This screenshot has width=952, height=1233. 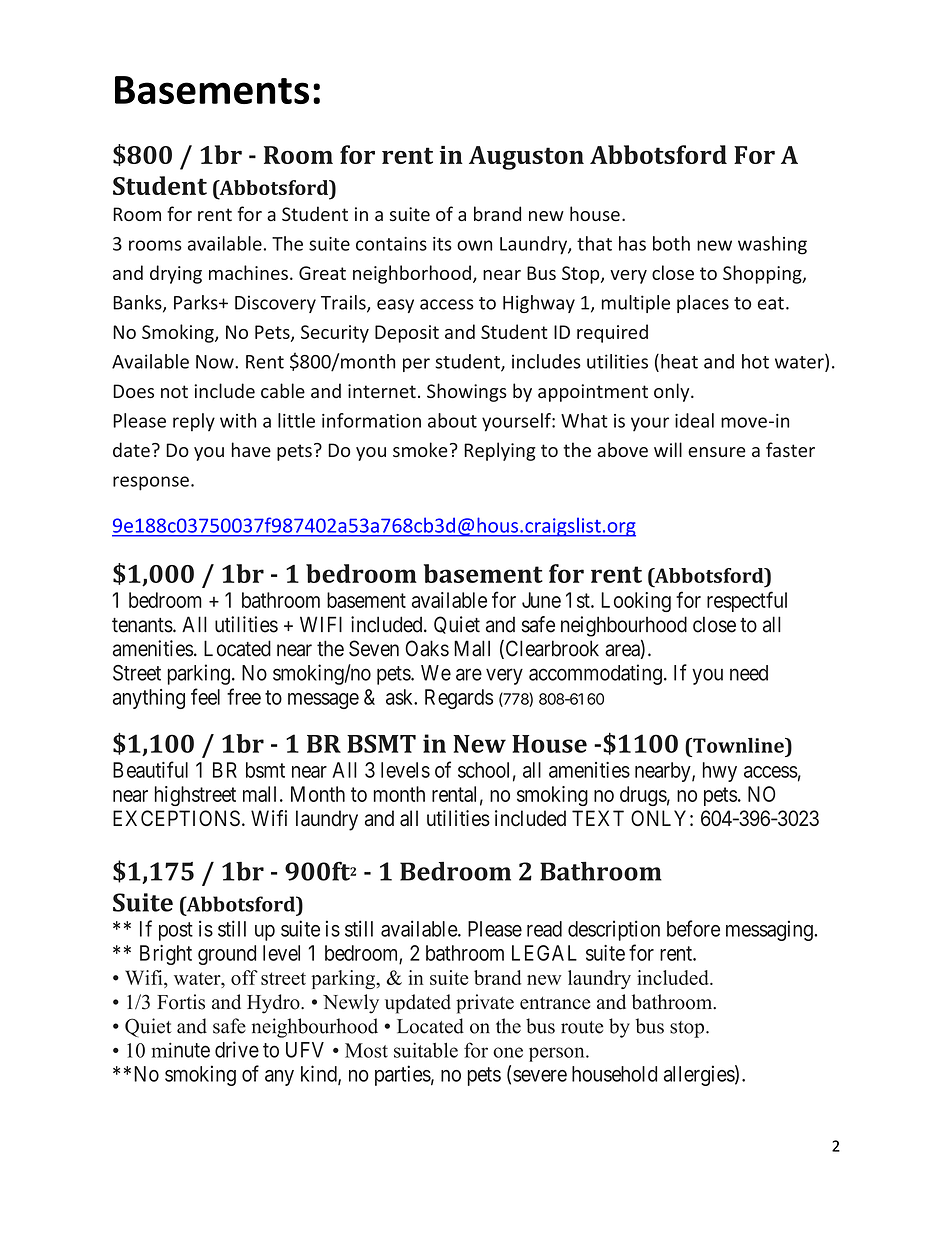 I want to click on its, so click(x=442, y=244).
